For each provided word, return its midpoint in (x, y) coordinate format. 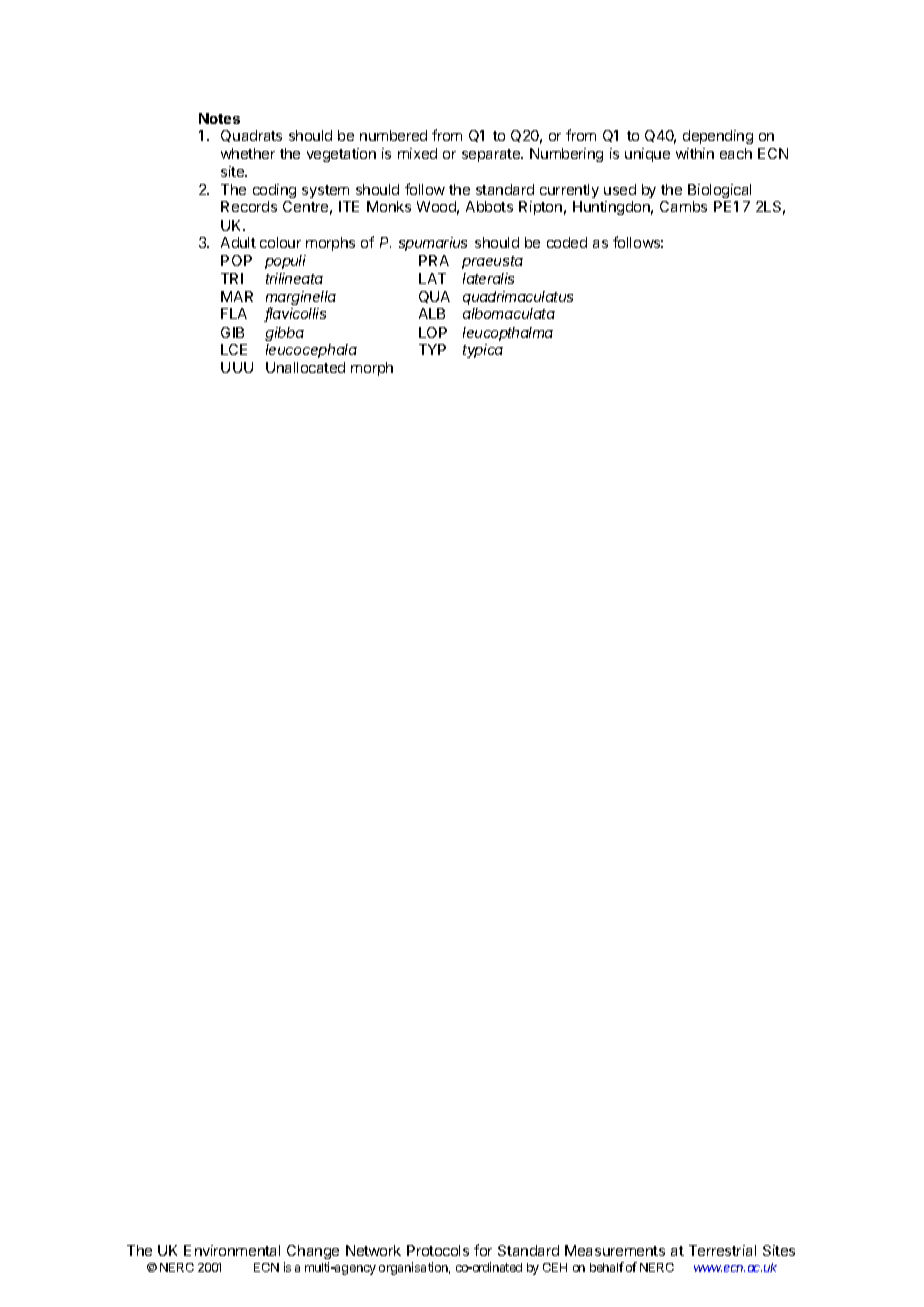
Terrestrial (722, 1250)
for (483, 1250)
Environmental (232, 1250)
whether (248, 153)
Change (313, 1254)
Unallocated (305, 367)
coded (567, 242)
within (695, 153)
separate (492, 155)
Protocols (438, 1250)
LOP (433, 332)
